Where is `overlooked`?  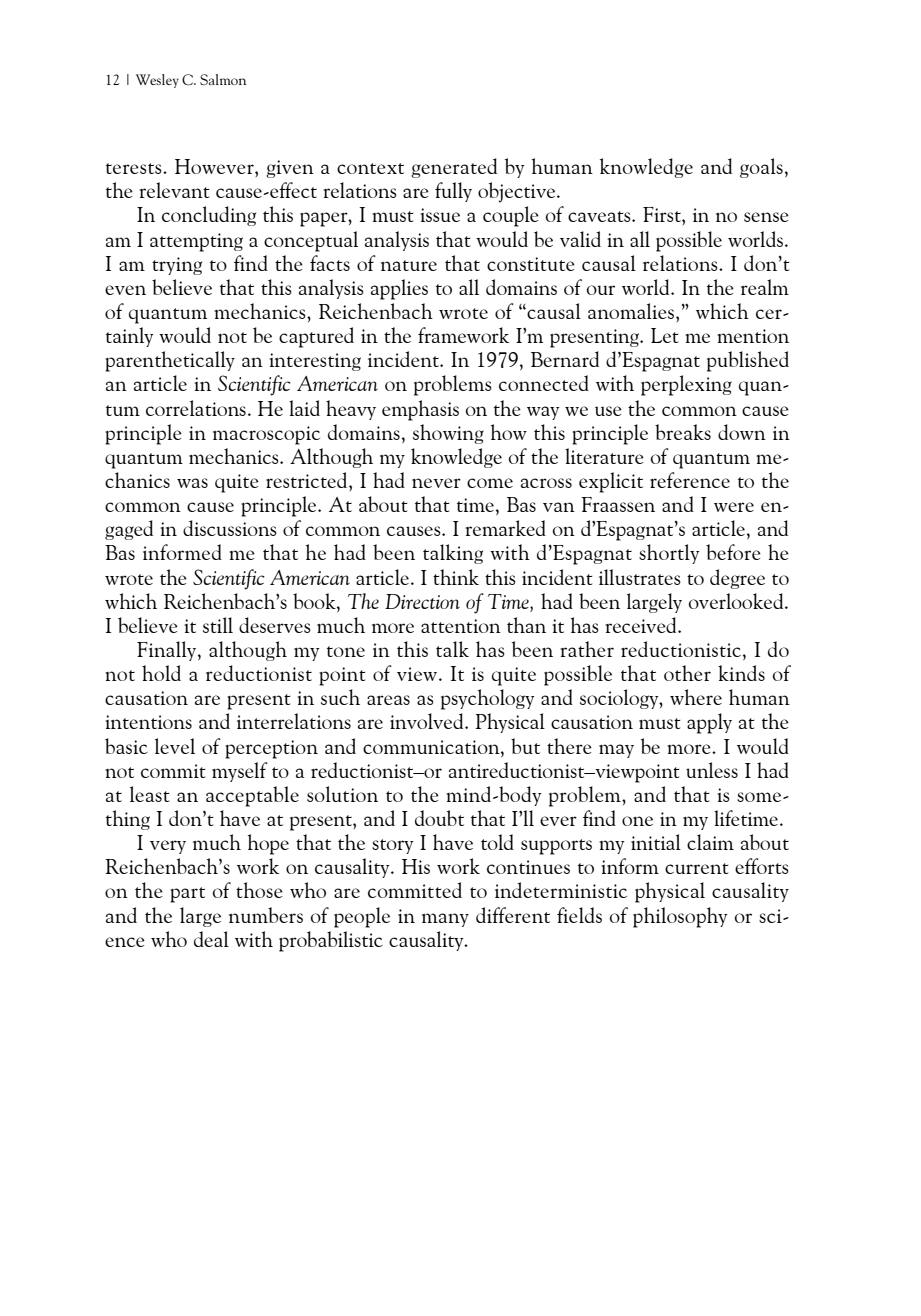 overlooked is located at coordinates (737, 601).
